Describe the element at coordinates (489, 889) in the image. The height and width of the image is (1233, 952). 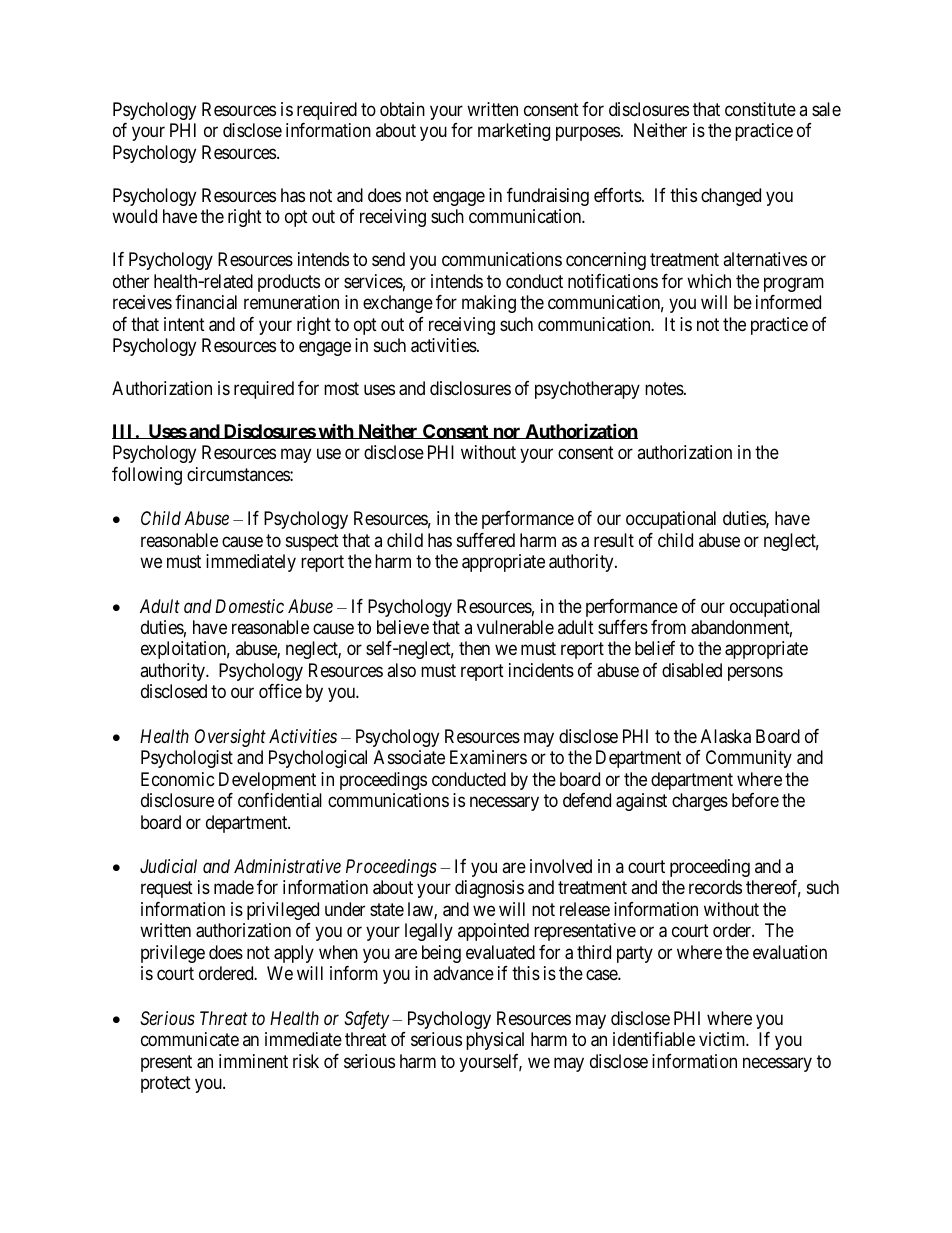
I see `diagnosis` at that location.
